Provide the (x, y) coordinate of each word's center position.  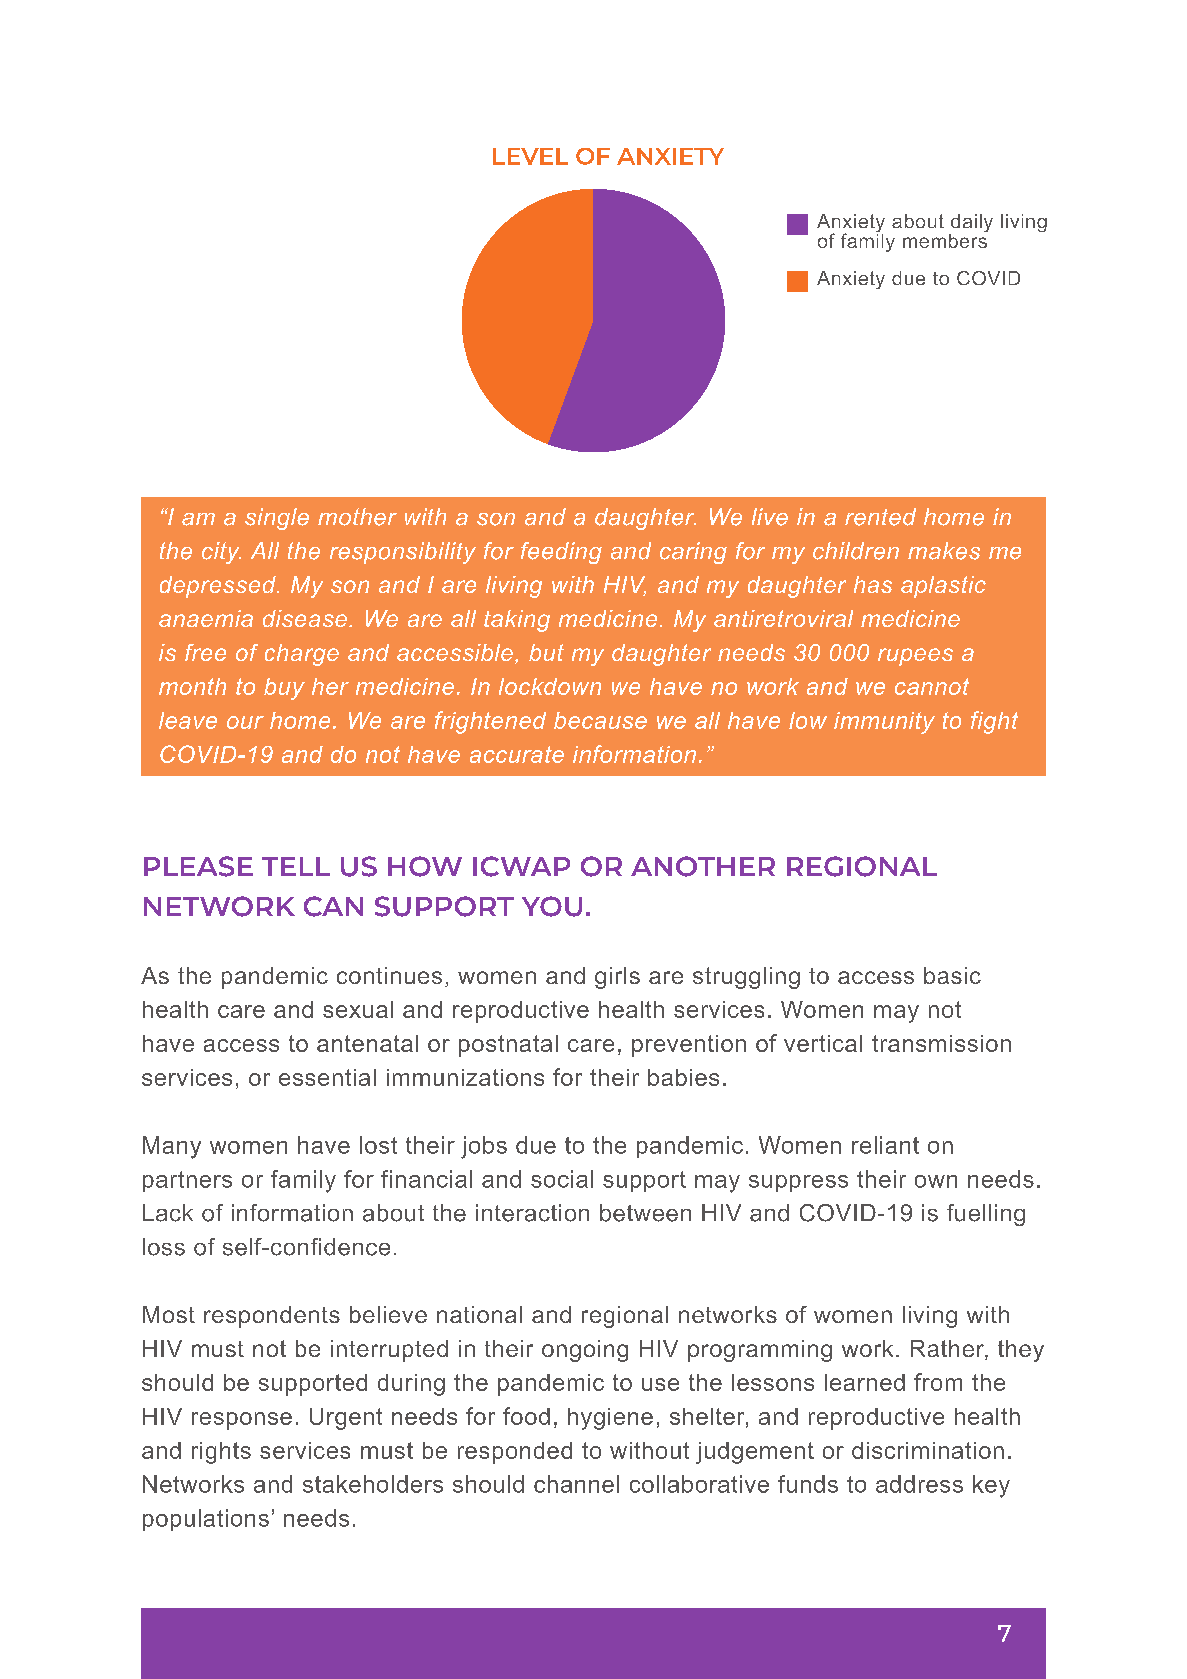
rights (221, 1453)
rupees (915, 657)
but (546, 652)
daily (971, 224)
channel (576, 1484)
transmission (941, 1043)
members (945, 239)
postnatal (508, 1046)
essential (327, 1077)
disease (305, 618)
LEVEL (530, 156)
